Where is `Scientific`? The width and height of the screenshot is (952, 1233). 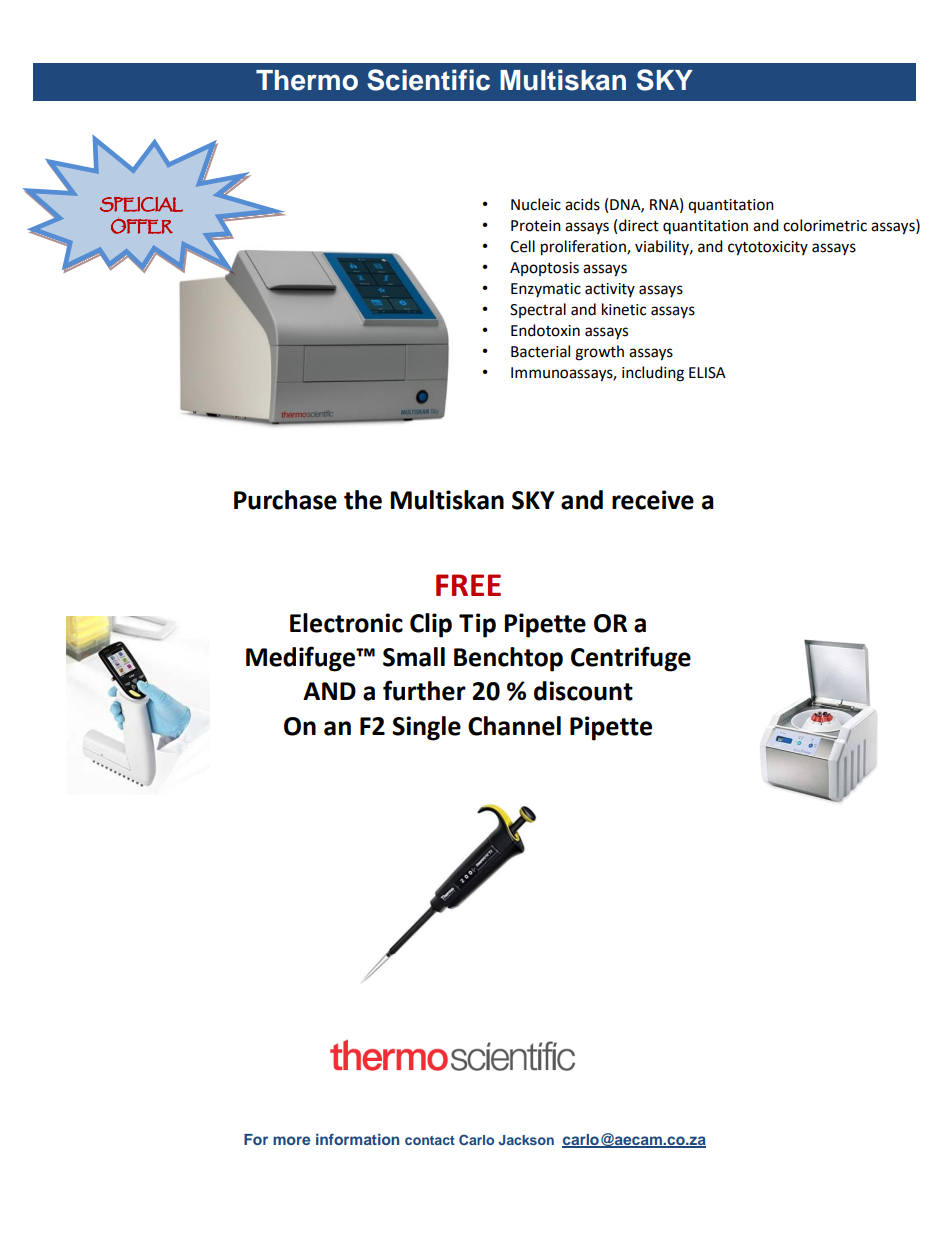 Scientific is located at coordinates (428, 80).
